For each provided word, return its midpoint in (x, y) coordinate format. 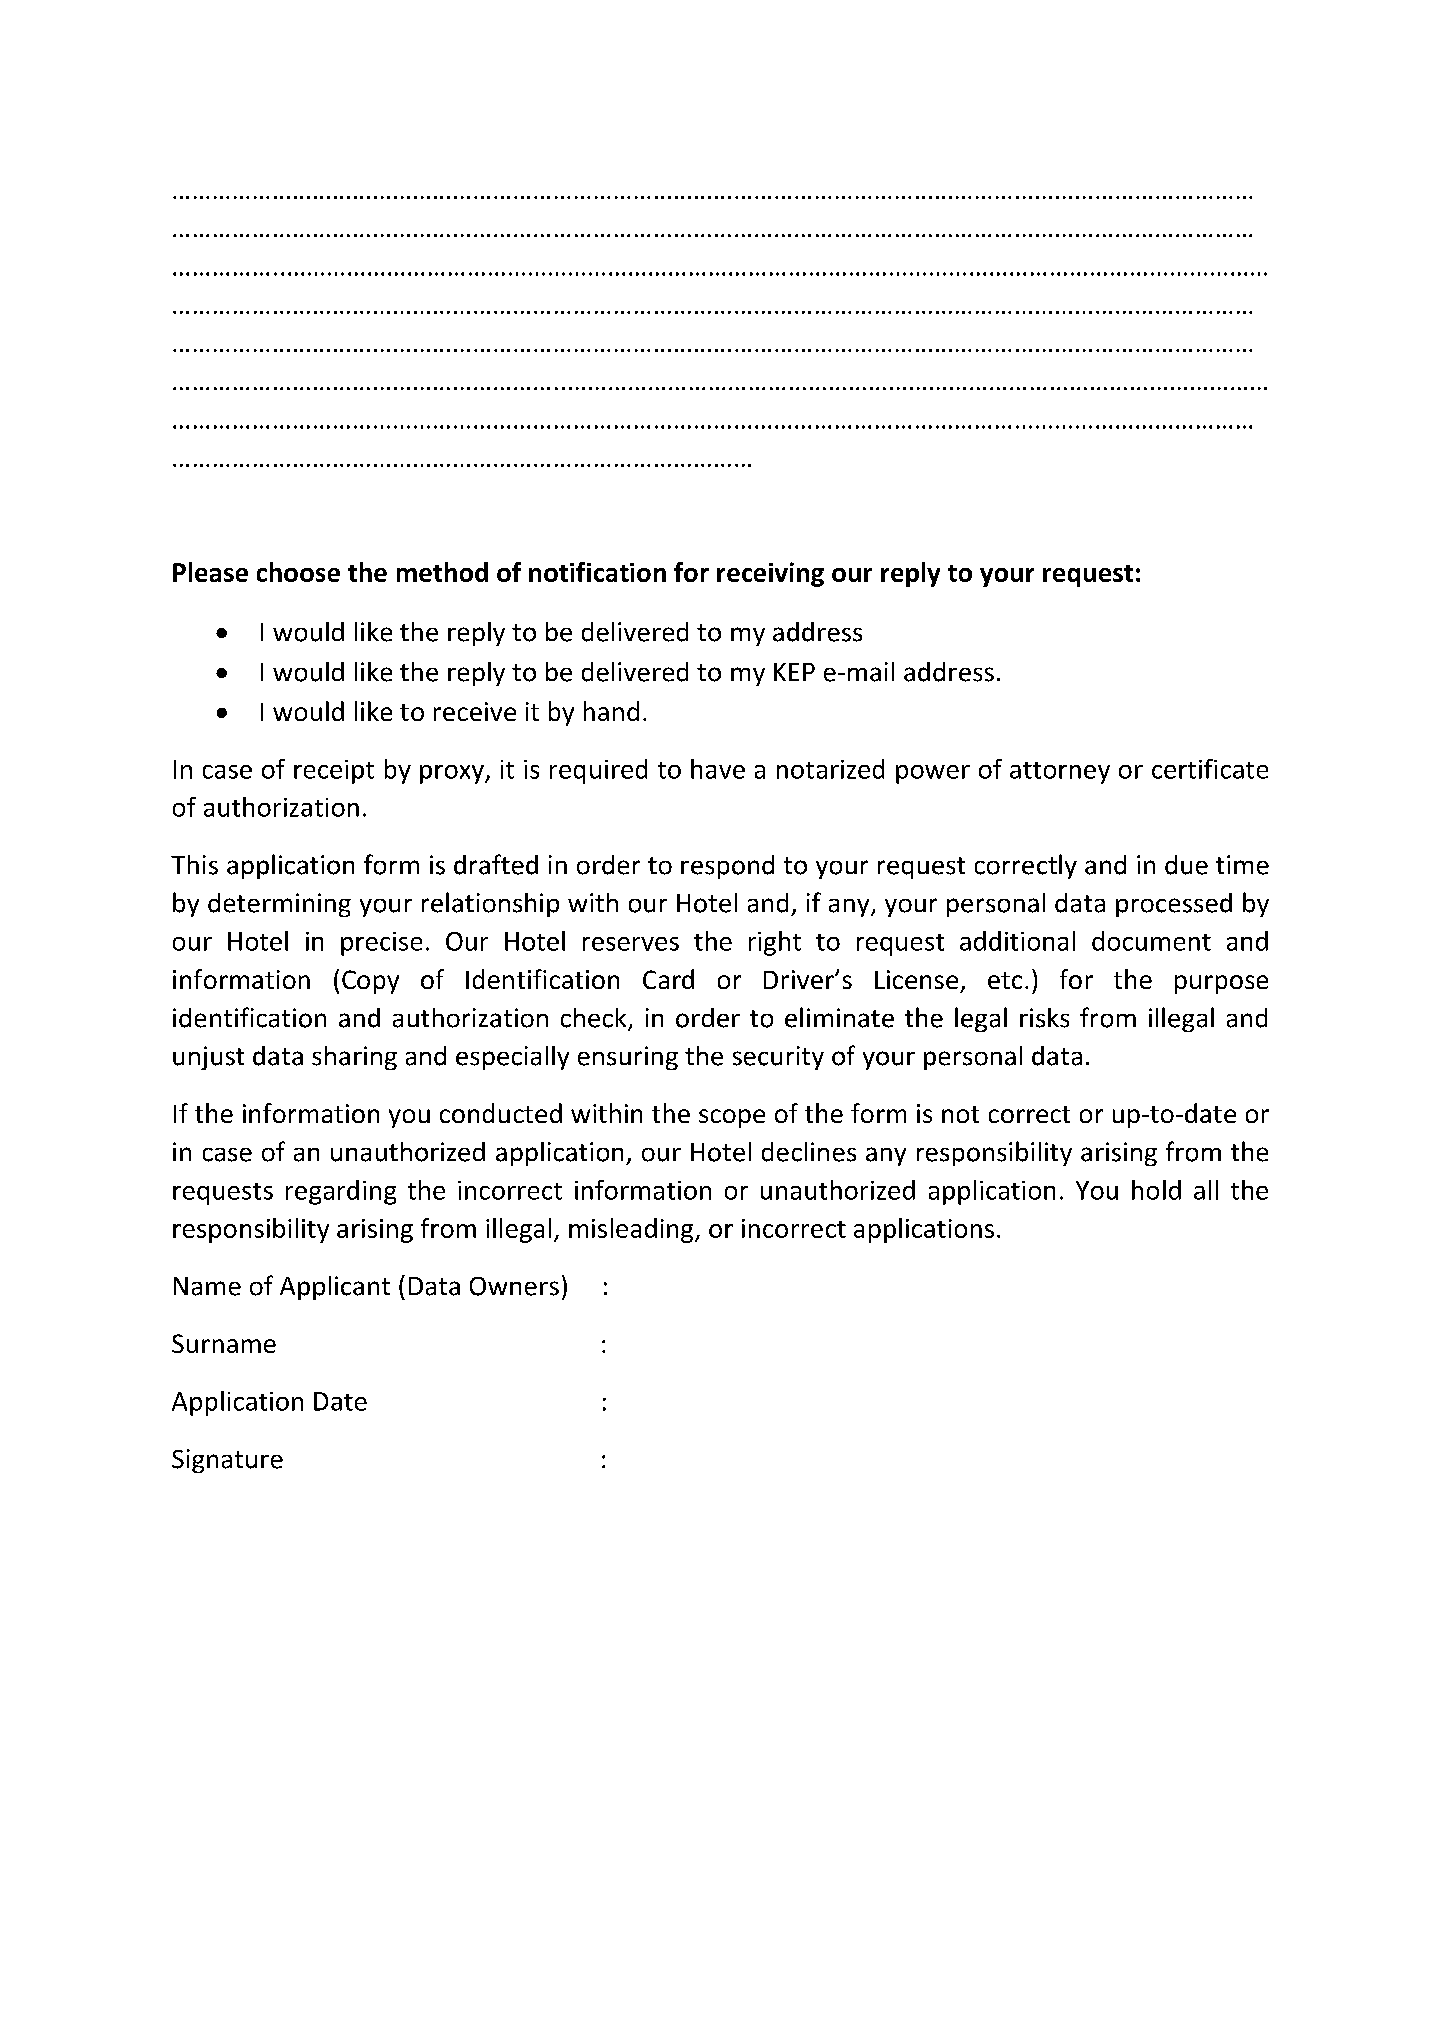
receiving (770, 574)
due (1186, 865)
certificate (1210, 769)
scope (732, 1118)
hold (1156, 1190)
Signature (227, 1461)
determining (279, 905)
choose (298, 572)
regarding (341, 1192)
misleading (632, 1230)
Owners (514, 1286)
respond (727, 867)
